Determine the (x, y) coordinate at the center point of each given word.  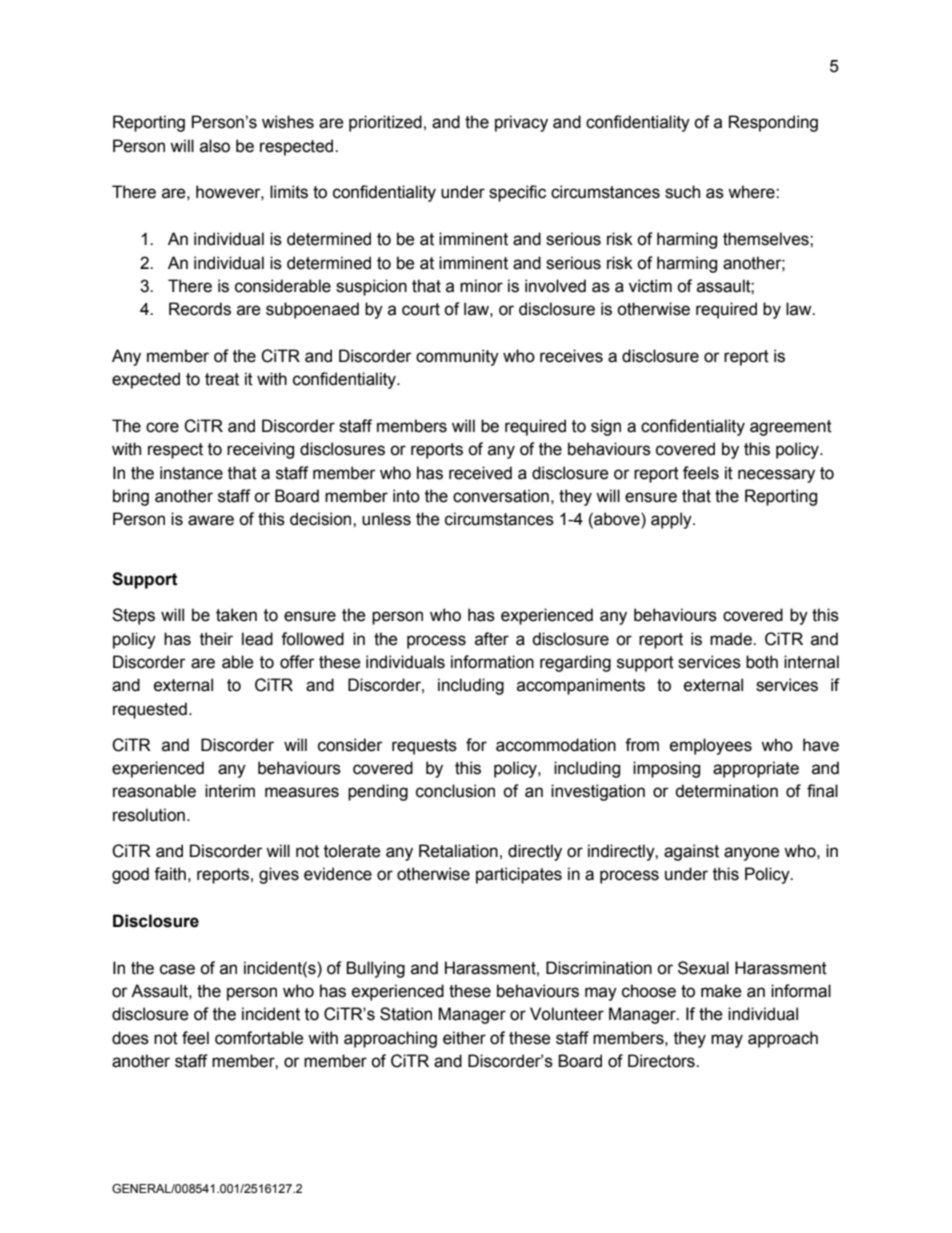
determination (726, 791)
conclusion (455, 791)
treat (222, 379)
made (732, 639)
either (464, 1038)
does (130, 1038)
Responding (773, 123)
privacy (521, 123)
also (215, 146)
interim (230, 791)
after (492, 639)
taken (236, 615)
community (457, 357)
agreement (791, 428)
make (721, 991)
